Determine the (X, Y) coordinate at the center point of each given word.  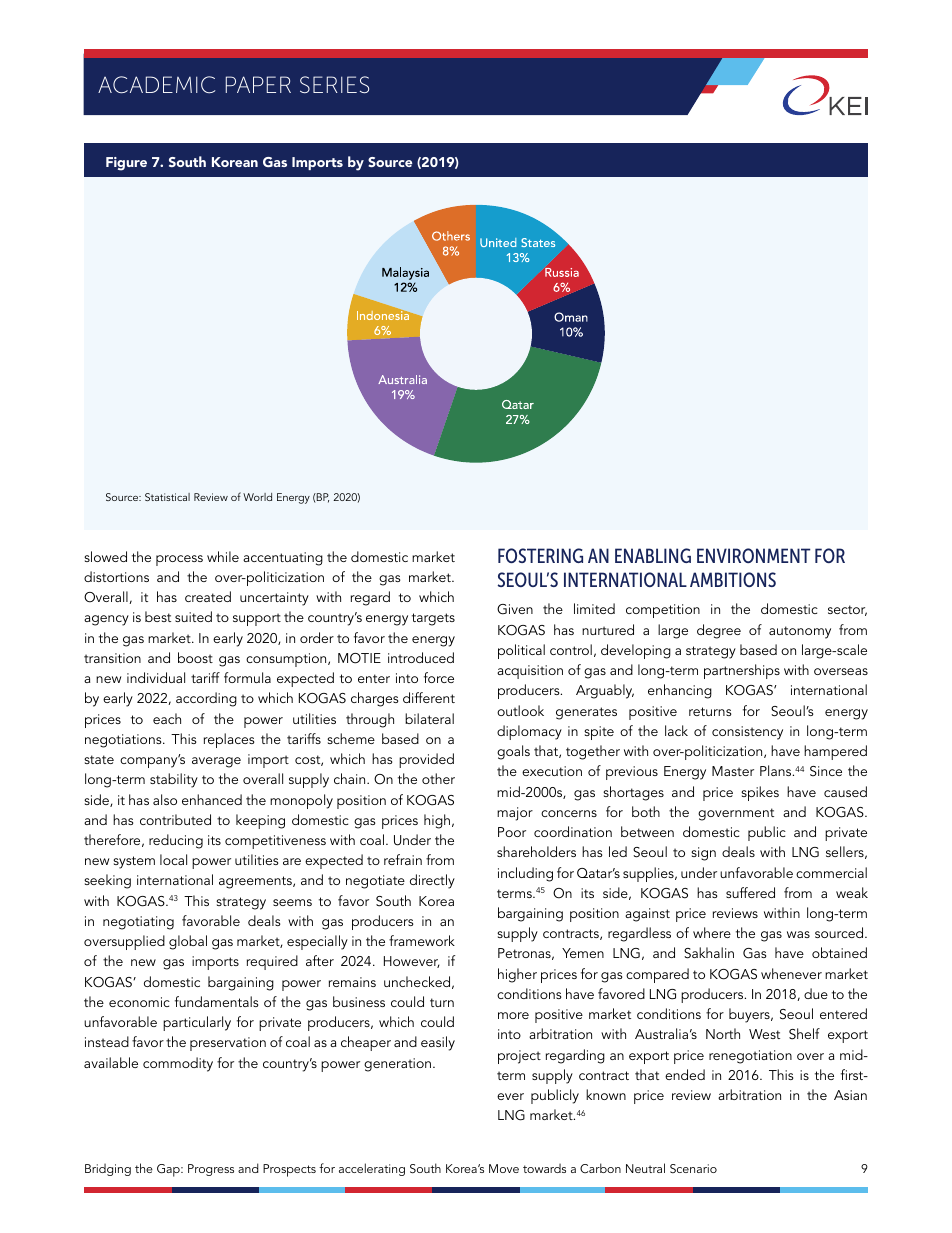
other (438, 778)
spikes (760, 793)
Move (504, 1168)
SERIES (334, 85)
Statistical (167, 497)
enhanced (212, 799)
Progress (211, 1170)
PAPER (258, 84)
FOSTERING (540, 555)
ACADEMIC (156, 85)
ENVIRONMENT (753, 555)
